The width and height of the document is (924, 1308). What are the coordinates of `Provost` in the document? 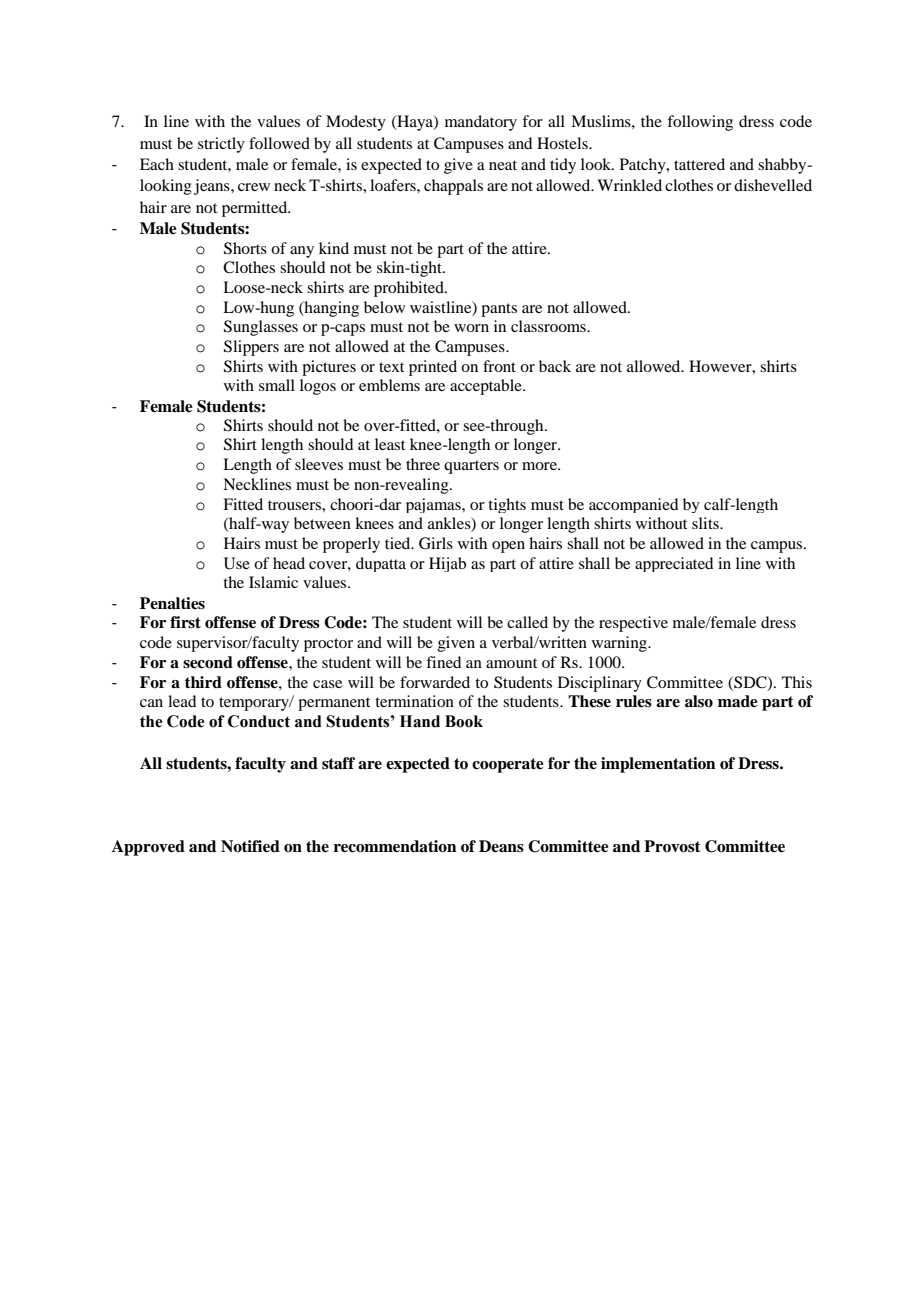 It's located at (672, 846).
